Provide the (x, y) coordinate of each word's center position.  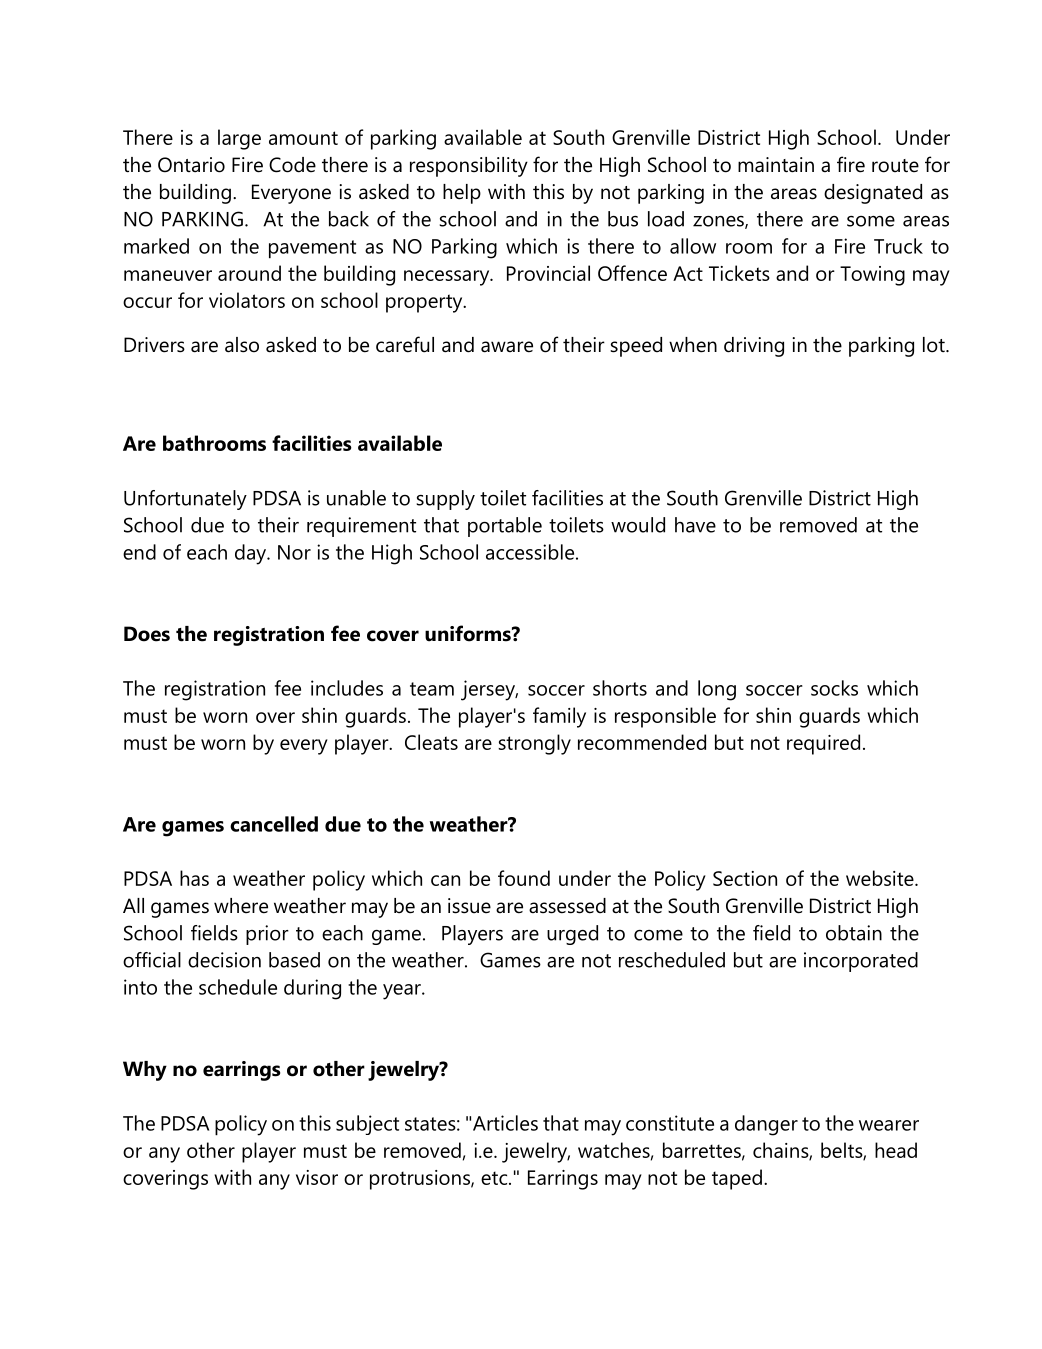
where (241, 906)
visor (317, 1177)
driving (754, 347)
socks (834, 688)
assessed (567, 906)
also (242, 345)
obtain (854, 933)
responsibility (469, 167)
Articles (505, 1123)
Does (147, 634)
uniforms (469, 633)
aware (507, 347)
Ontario (191, 165)
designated (873, 194)
